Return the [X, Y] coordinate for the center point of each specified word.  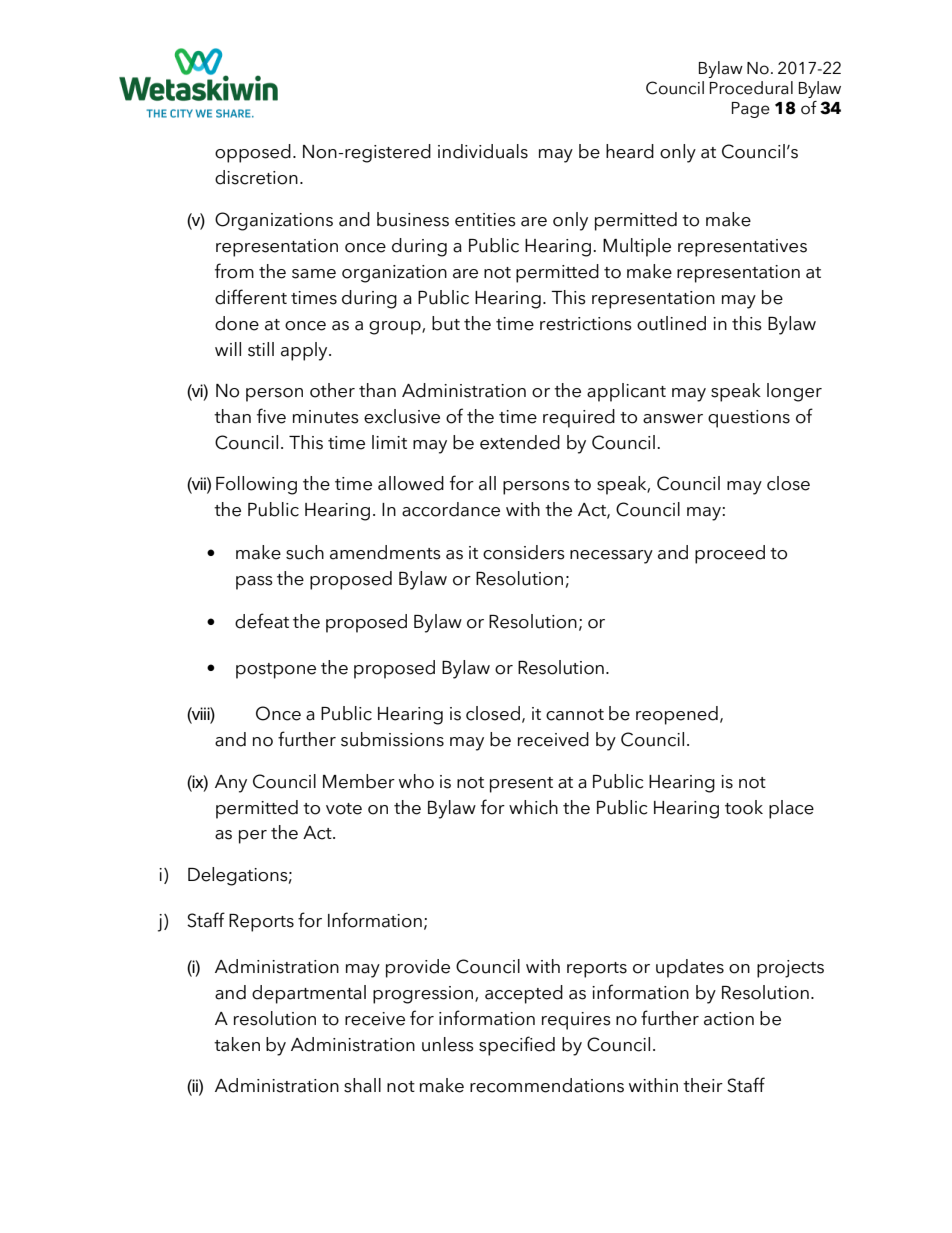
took [744, 807]
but [446, 323]
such [305, 552]
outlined [671, 323]
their [703, 1085]
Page [751, 110]
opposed [253, 153]
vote [344, 809]
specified [517, 1046]
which [533, 807]
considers [524, 552]
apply [305, 351]
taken [237, 1044]
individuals [483, 151]
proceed [730, 554]
